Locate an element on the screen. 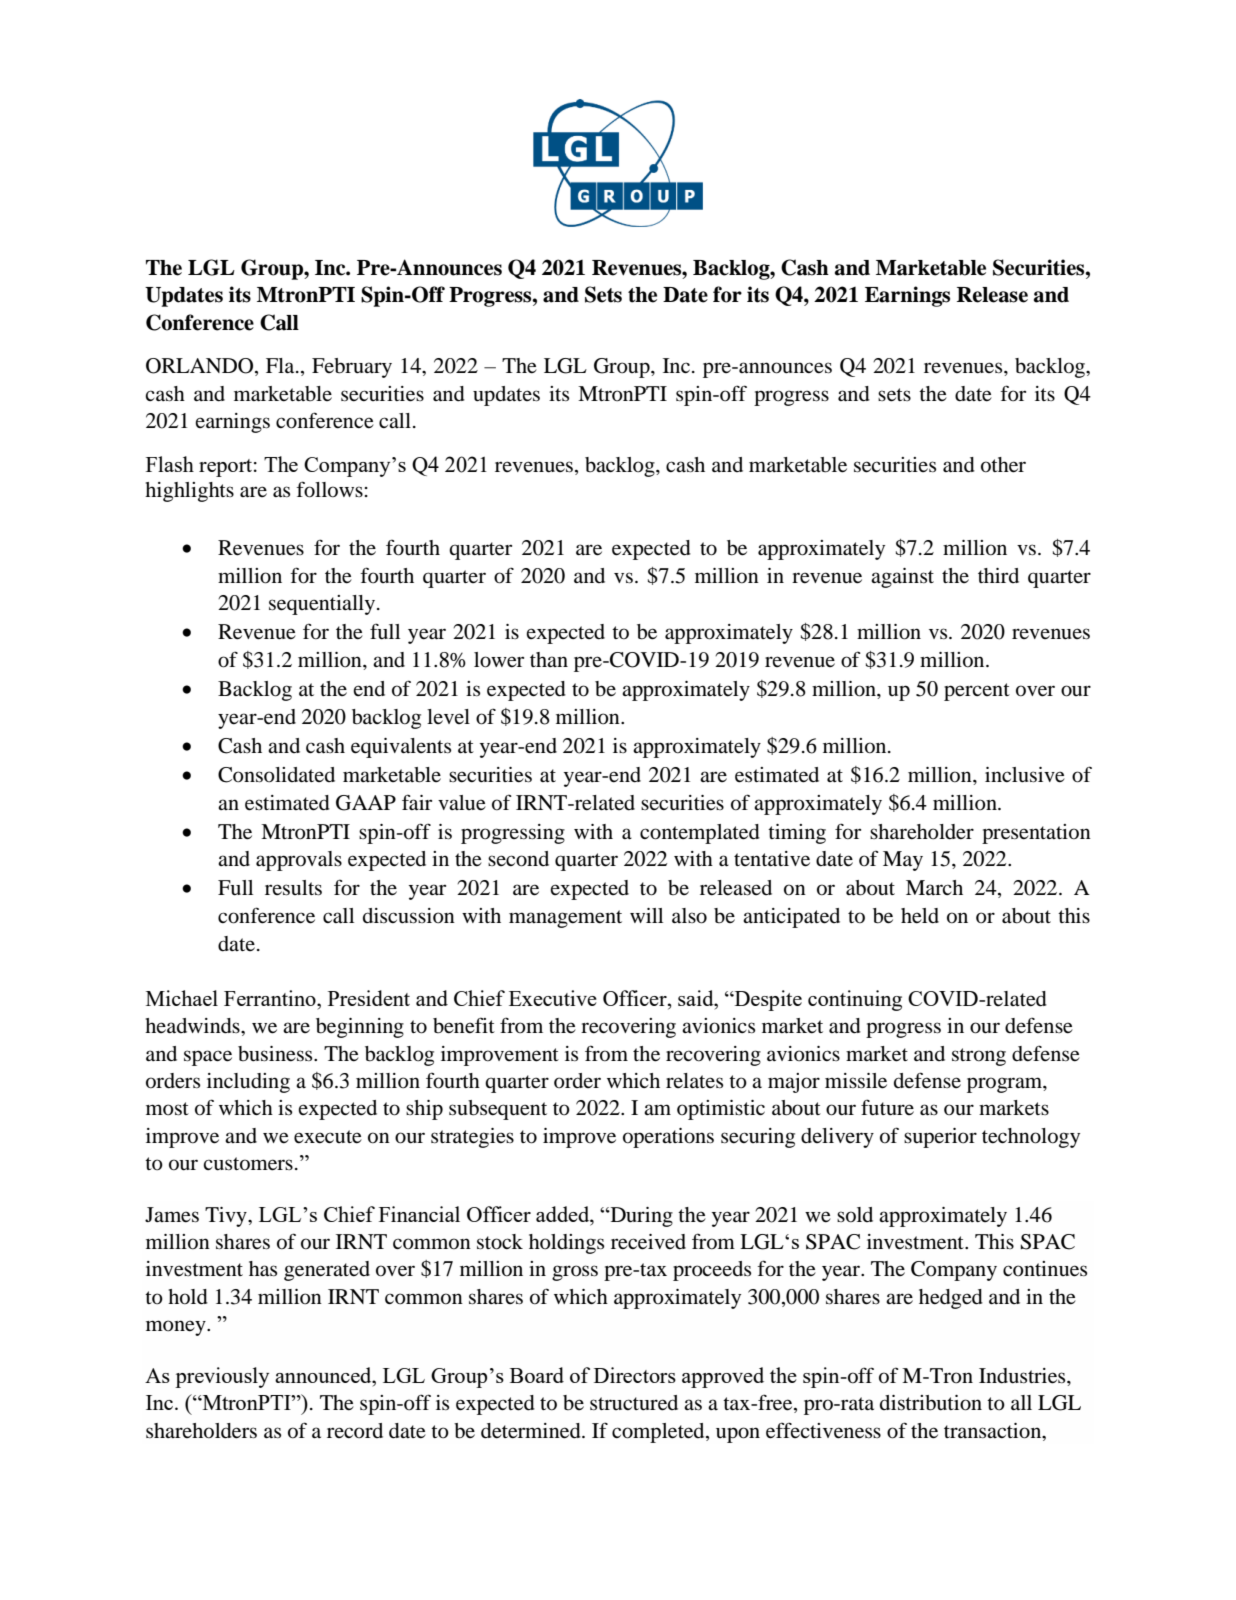  other is located at coordinates (1003, 465).
